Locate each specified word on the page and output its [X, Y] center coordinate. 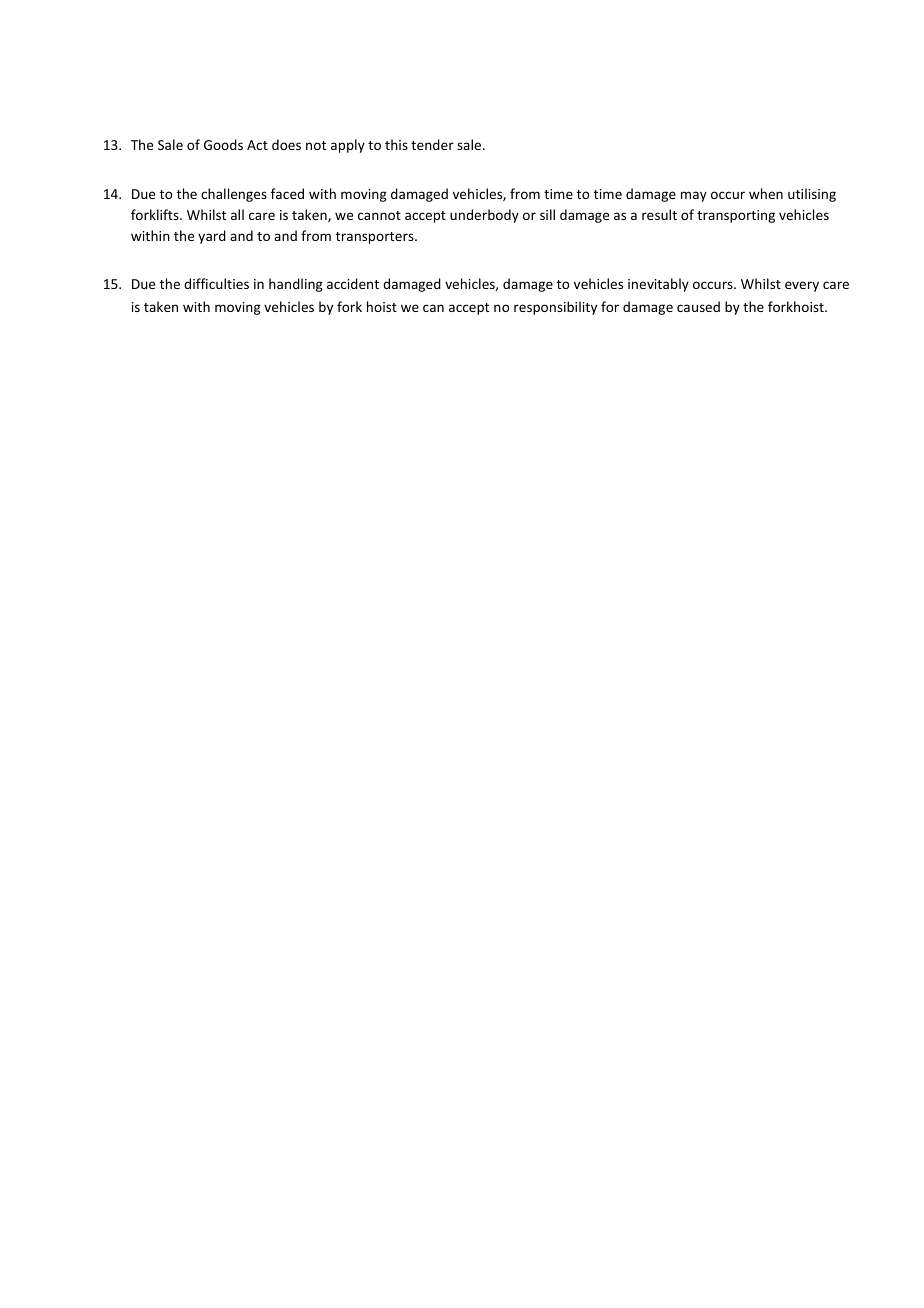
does [286, 144]
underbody [484, 216]
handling [296, 285]
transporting [736, 216]
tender [432, 144]
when [766, 193]
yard [212, 237]
